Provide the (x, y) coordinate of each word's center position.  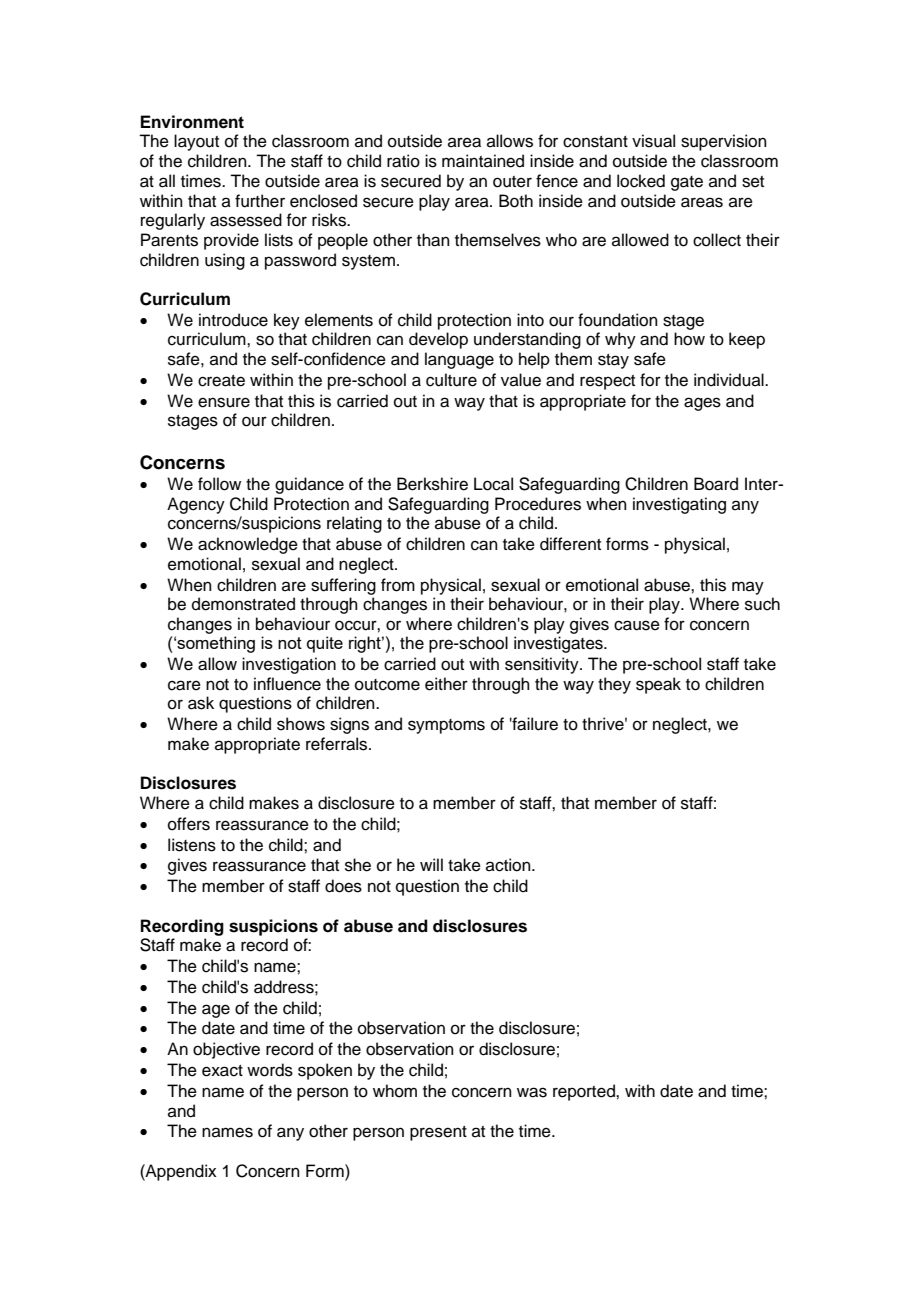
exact (222, 1071)
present (438, 1133)
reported (585, 1092)
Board (716, 484)
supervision (724, 142)
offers (189, 824)
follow (219, 484)
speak (658, 685)
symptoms (446, 726)
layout (196, 142)
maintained (483, 161)
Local (493, 484)
